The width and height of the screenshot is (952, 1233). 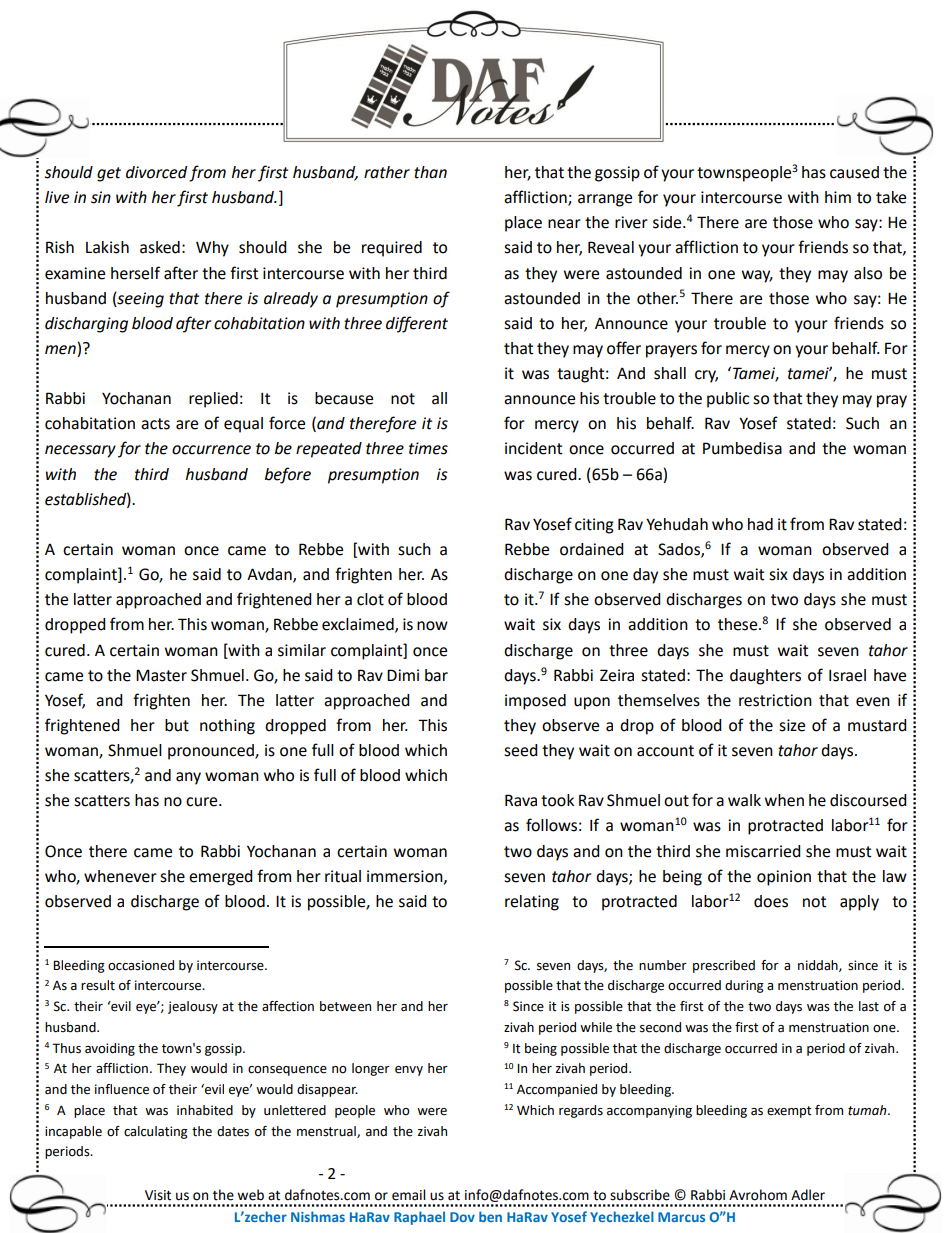 I want to click on him, so click(x=838, y=197).
